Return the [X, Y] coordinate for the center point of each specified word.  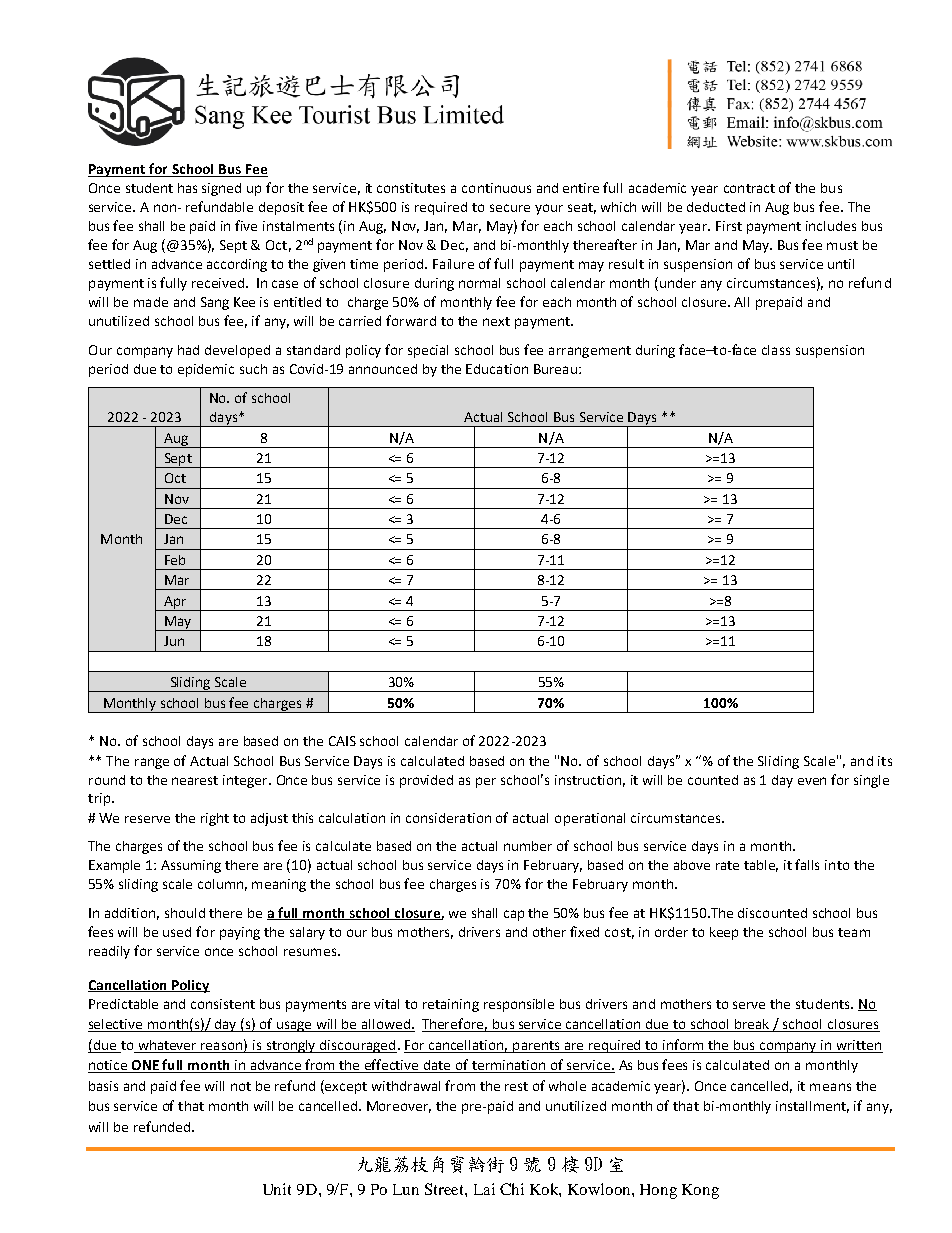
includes [831, 226]
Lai [484, 1189]
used [177, 932]
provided [426, 781]
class [776, 350]
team [854, 932]
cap [514, 915]
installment [812, 1107]
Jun [174, 641]
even [812, 781]
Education [497, 369]
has [187, 188]
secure [510, 208]
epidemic [206, 370]
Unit [277, 1189]
